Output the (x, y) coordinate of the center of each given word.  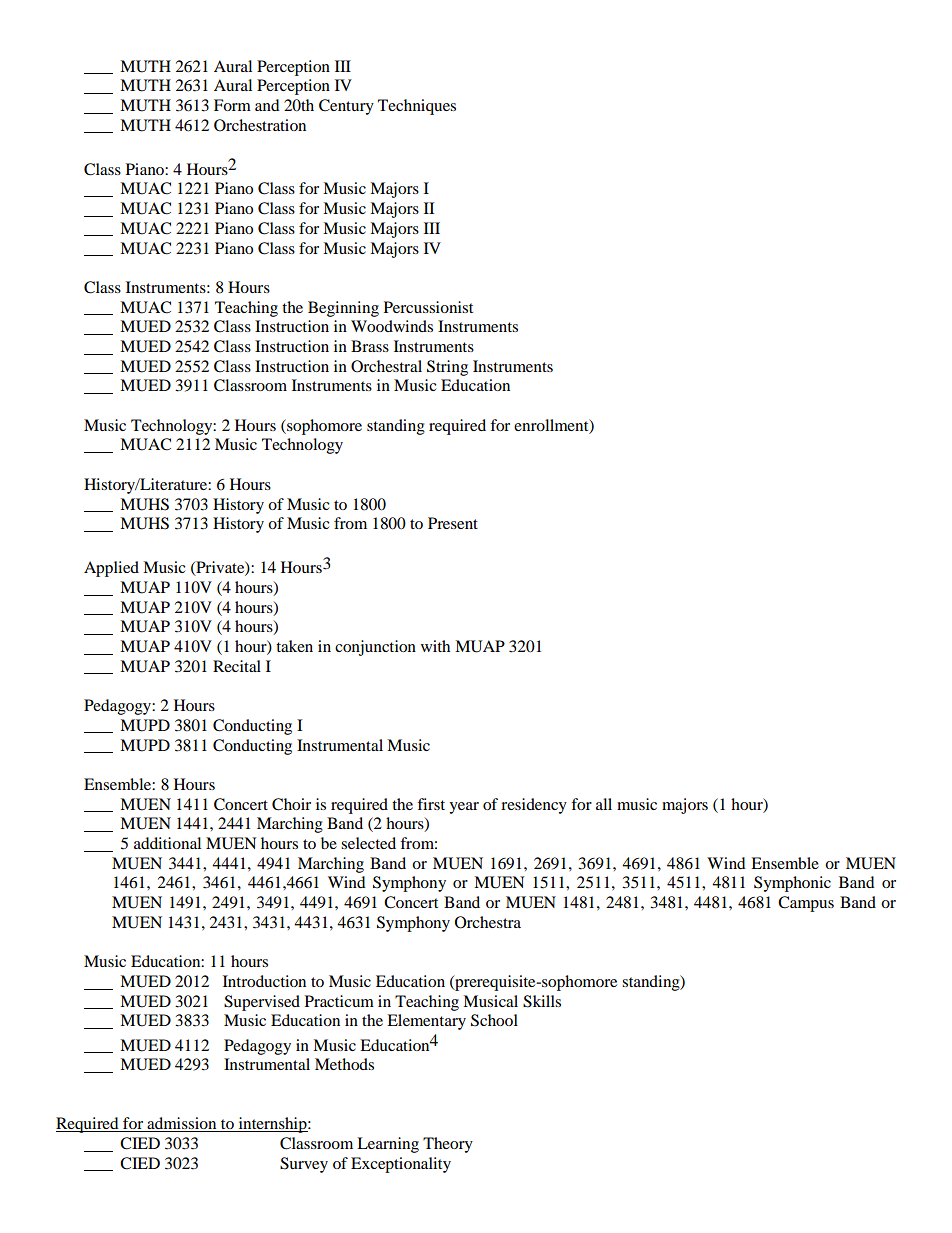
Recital (237, 666)
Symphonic (792, 884)
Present (453, 523)
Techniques (417, 107)
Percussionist (428, 307)
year (464, 808)
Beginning (343, 309)
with (435, 646)
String (447, 368)
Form (232, 105)
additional (167, 843)
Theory (448, 1145)
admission (182, 1124)
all (604, 804)
